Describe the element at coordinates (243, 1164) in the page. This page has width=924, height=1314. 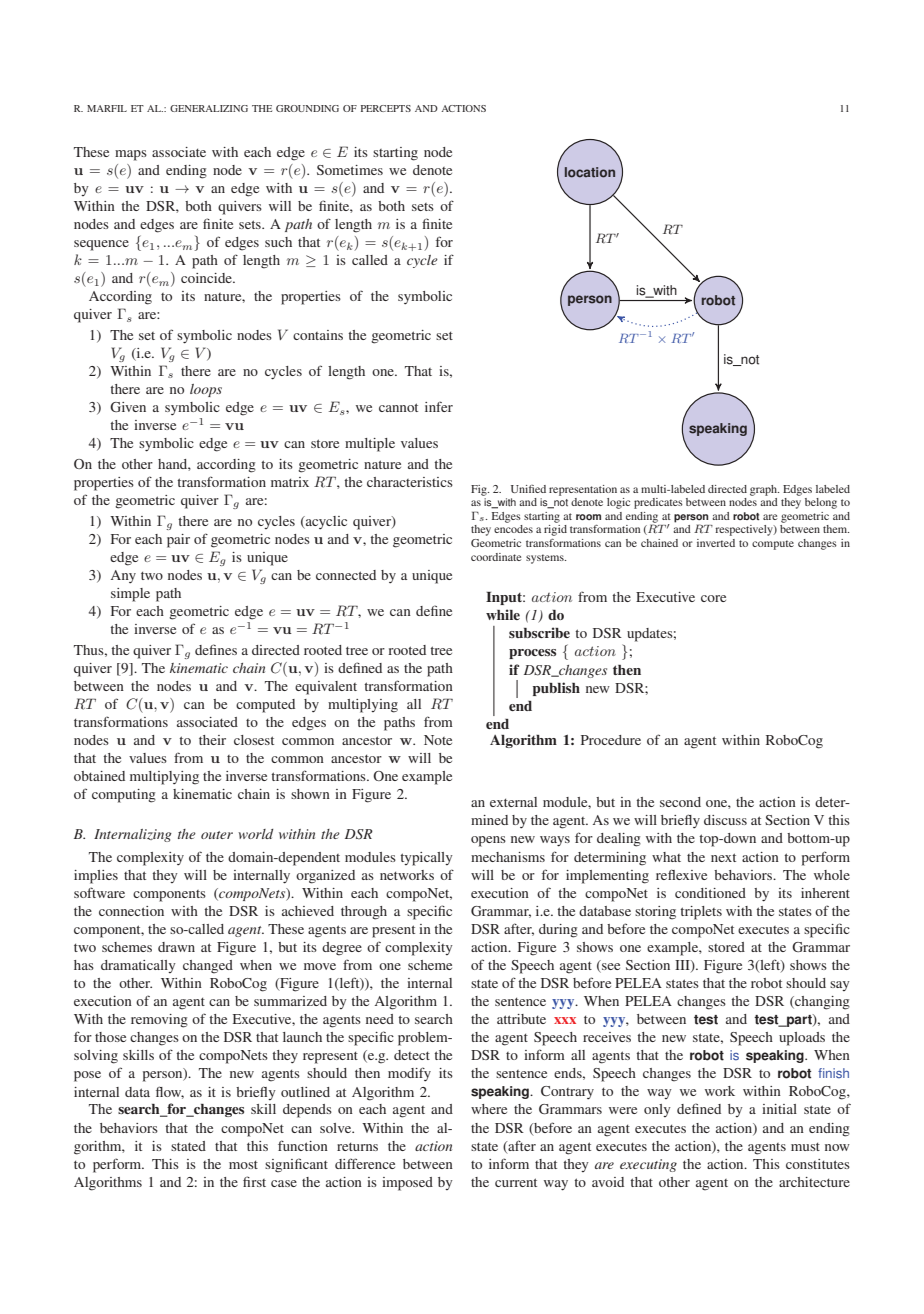
I see `most` at that location.
